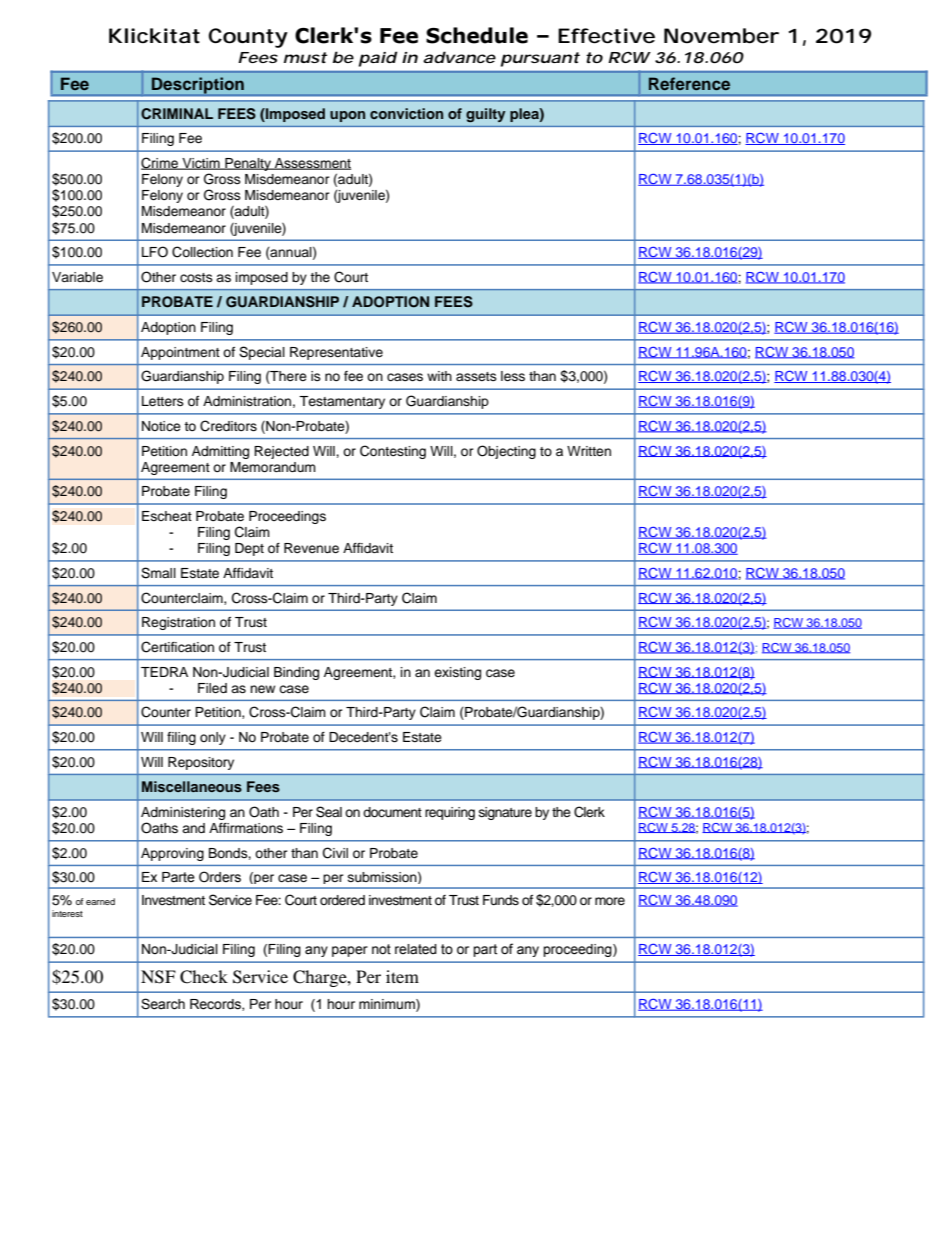 The width and height of the document is (952, 1233). Describe the element at coordinates (198, 86) in the document. I see `Description` at that location.
